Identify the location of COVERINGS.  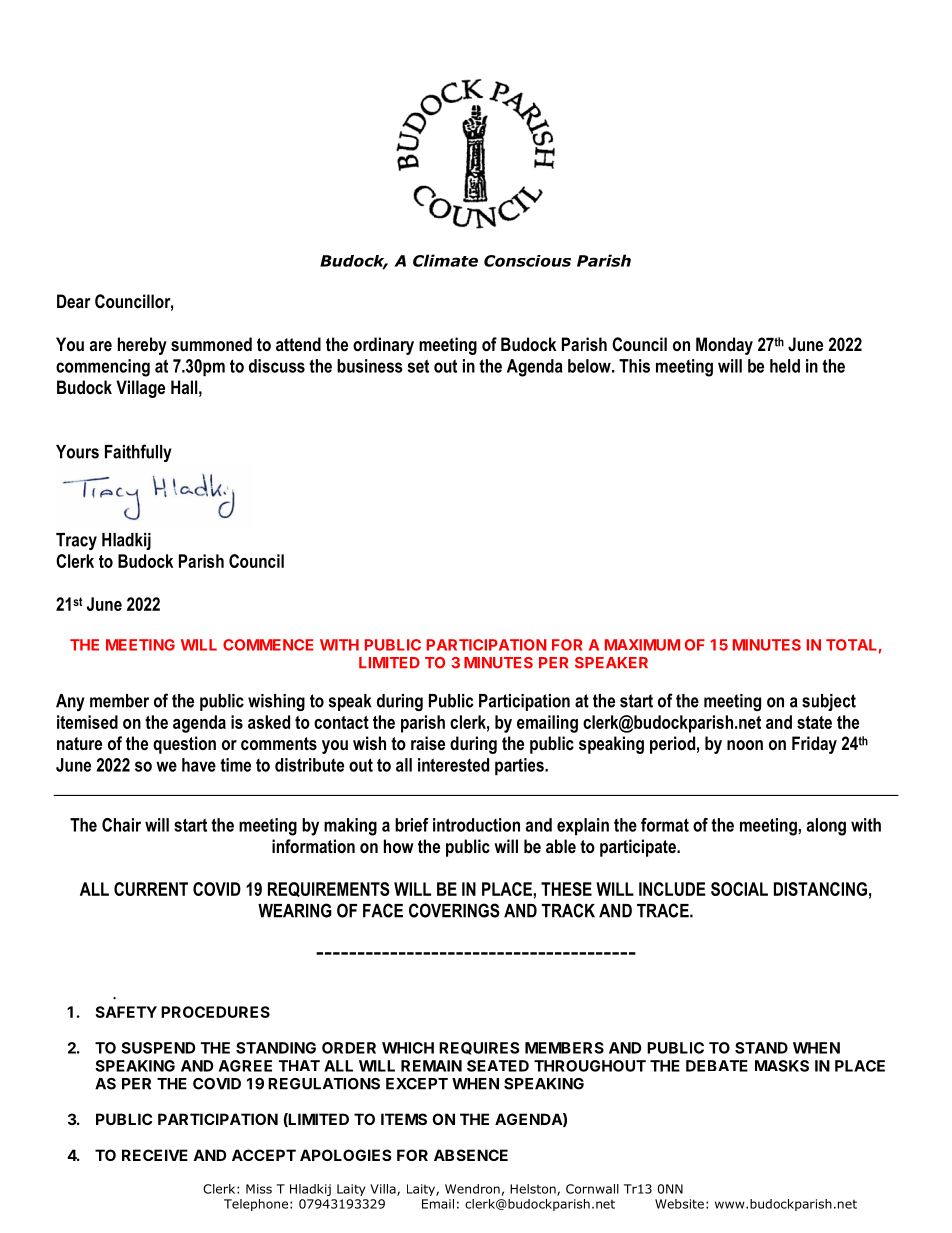
(454, 910).
